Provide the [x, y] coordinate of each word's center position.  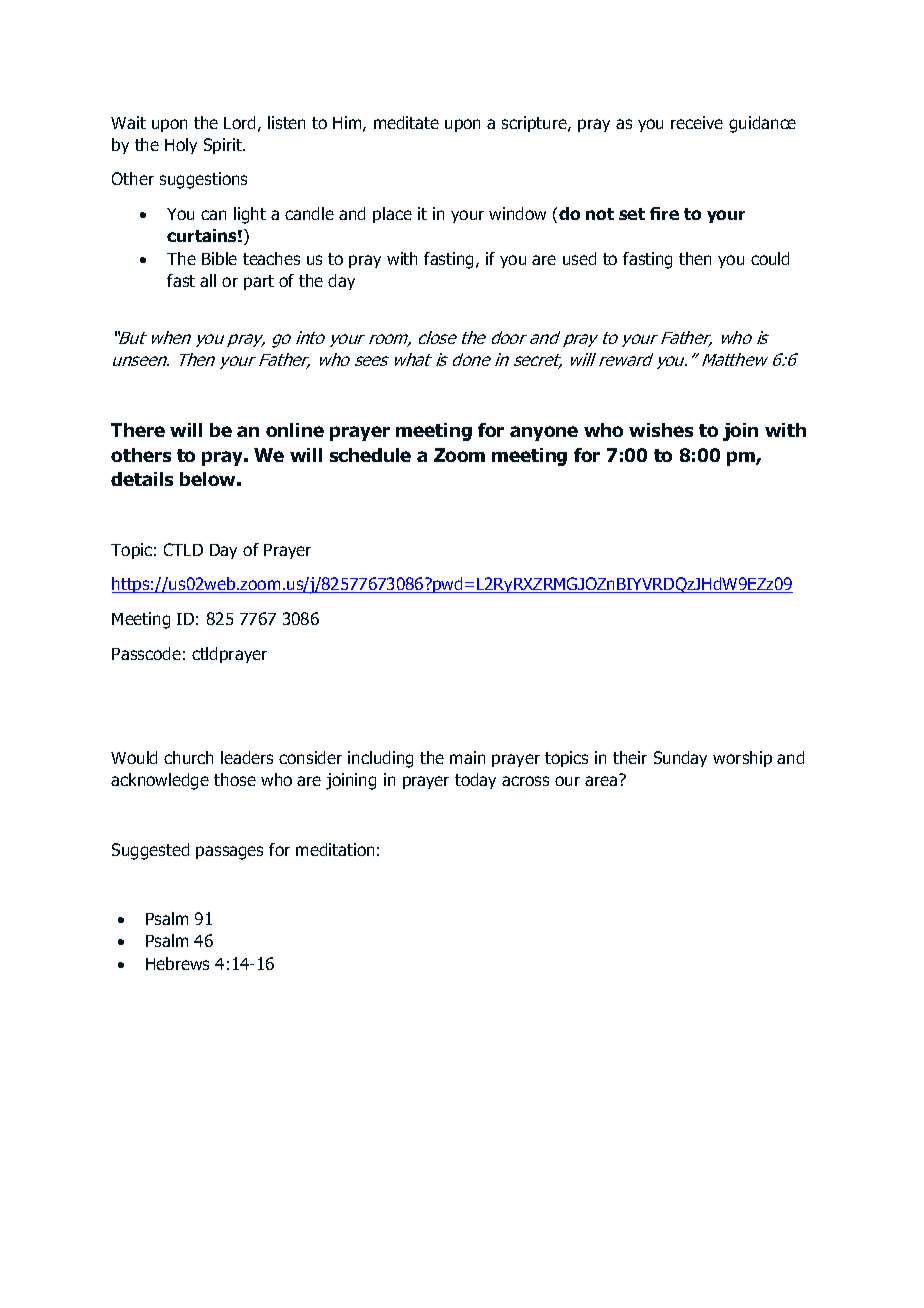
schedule [370, 455]
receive [697, 122]
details [142, 479]
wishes [661, 430]
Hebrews [177, 963]
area [601, 781]
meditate [406, 122]
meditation [335, 849]
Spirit [224, 146]
